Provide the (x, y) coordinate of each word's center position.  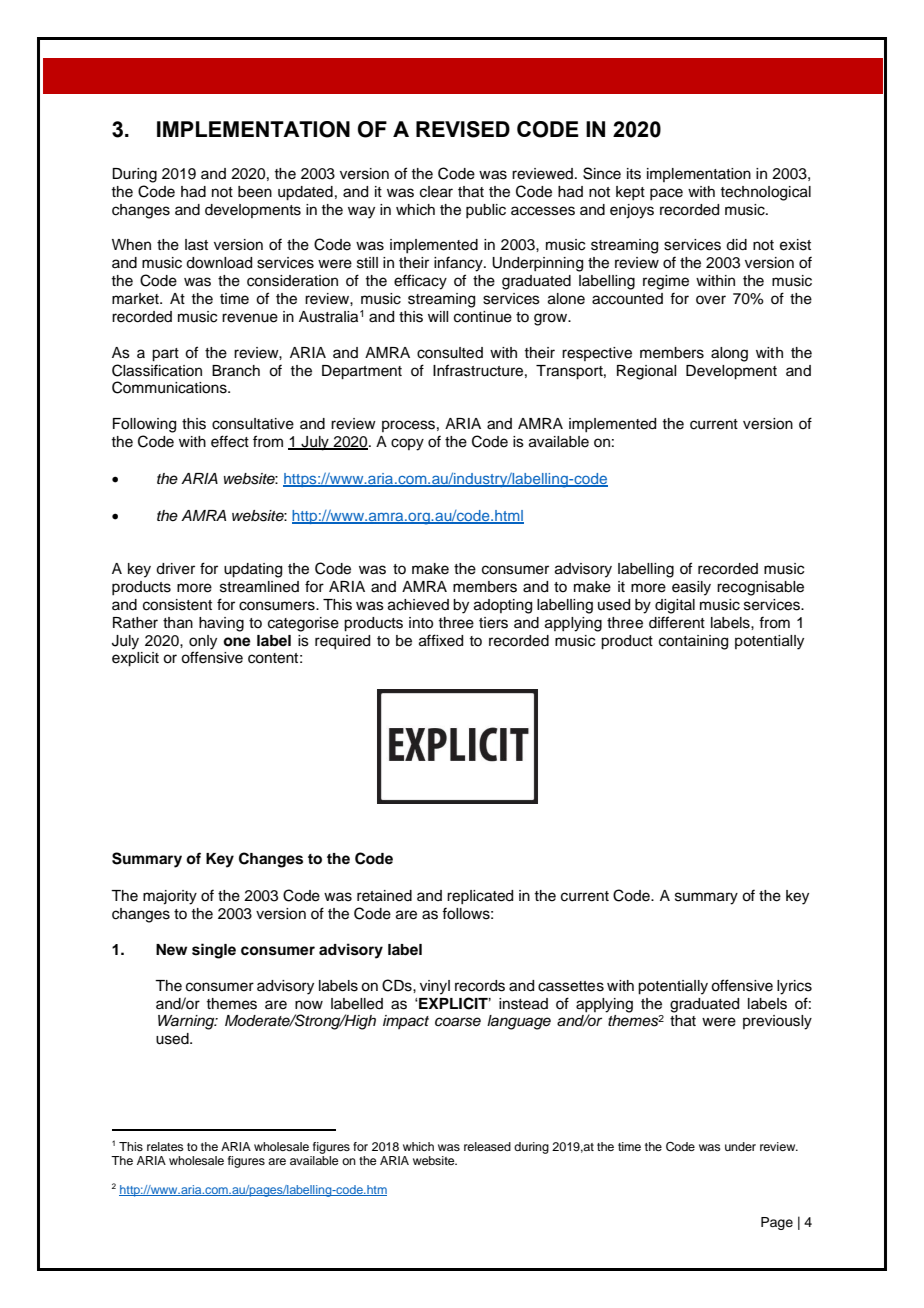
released (487, 1146)
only (203, 642)
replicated (480, 897)
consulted (450, 353)
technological (765, 193)
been (255, 192)
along (729, 354)
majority (170, 897)
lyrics (794, 987)
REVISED (463, 129)
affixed (441, 640)
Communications (170, 387)
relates (165, 1146)
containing (693, 642)
